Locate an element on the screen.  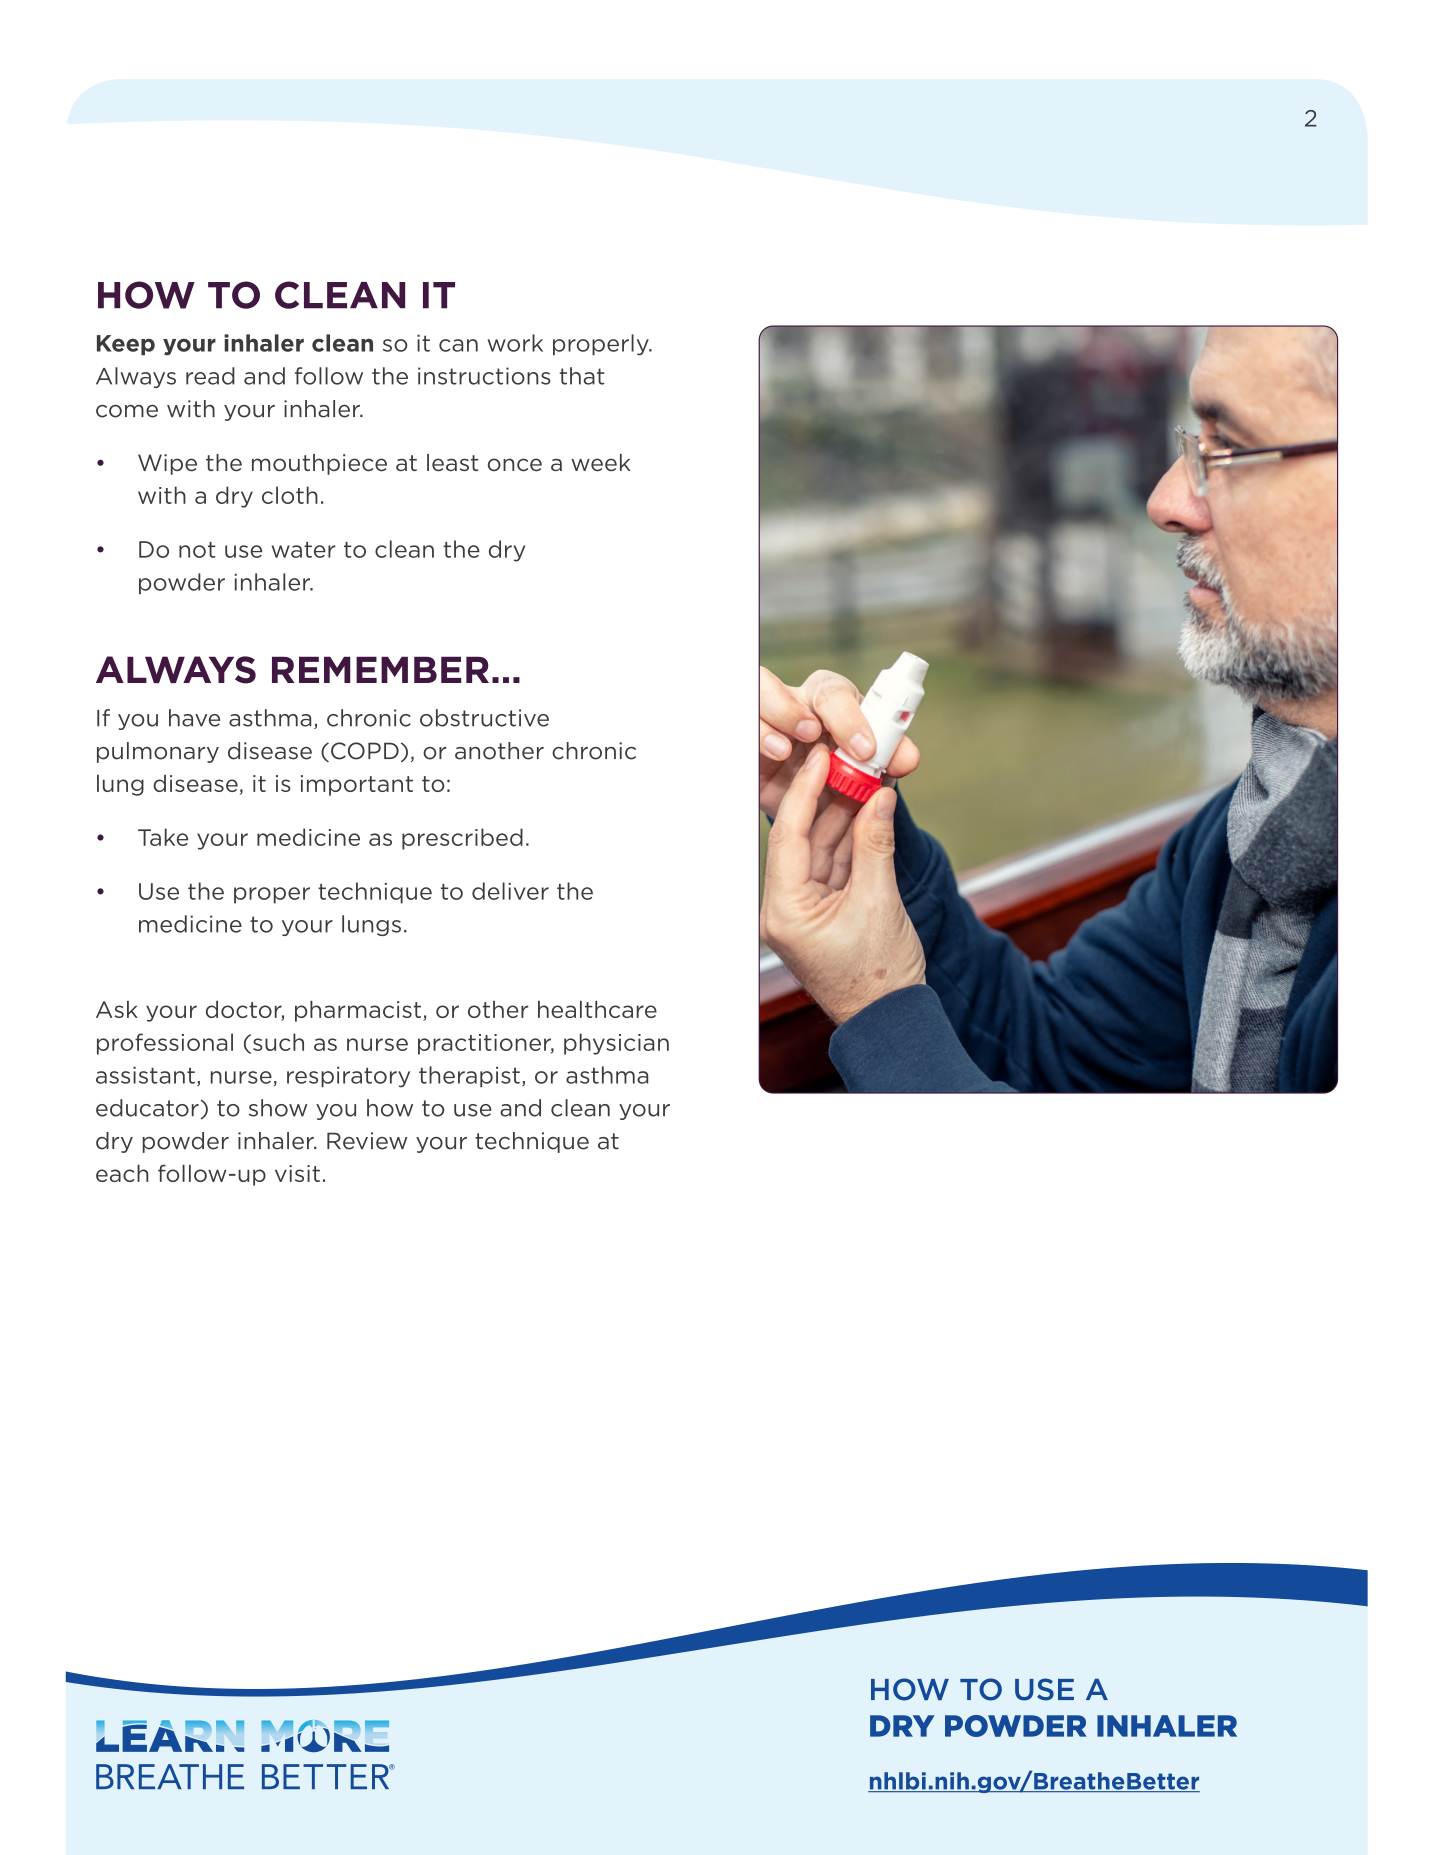
pulmonary is located at coordinates (158, 752).
